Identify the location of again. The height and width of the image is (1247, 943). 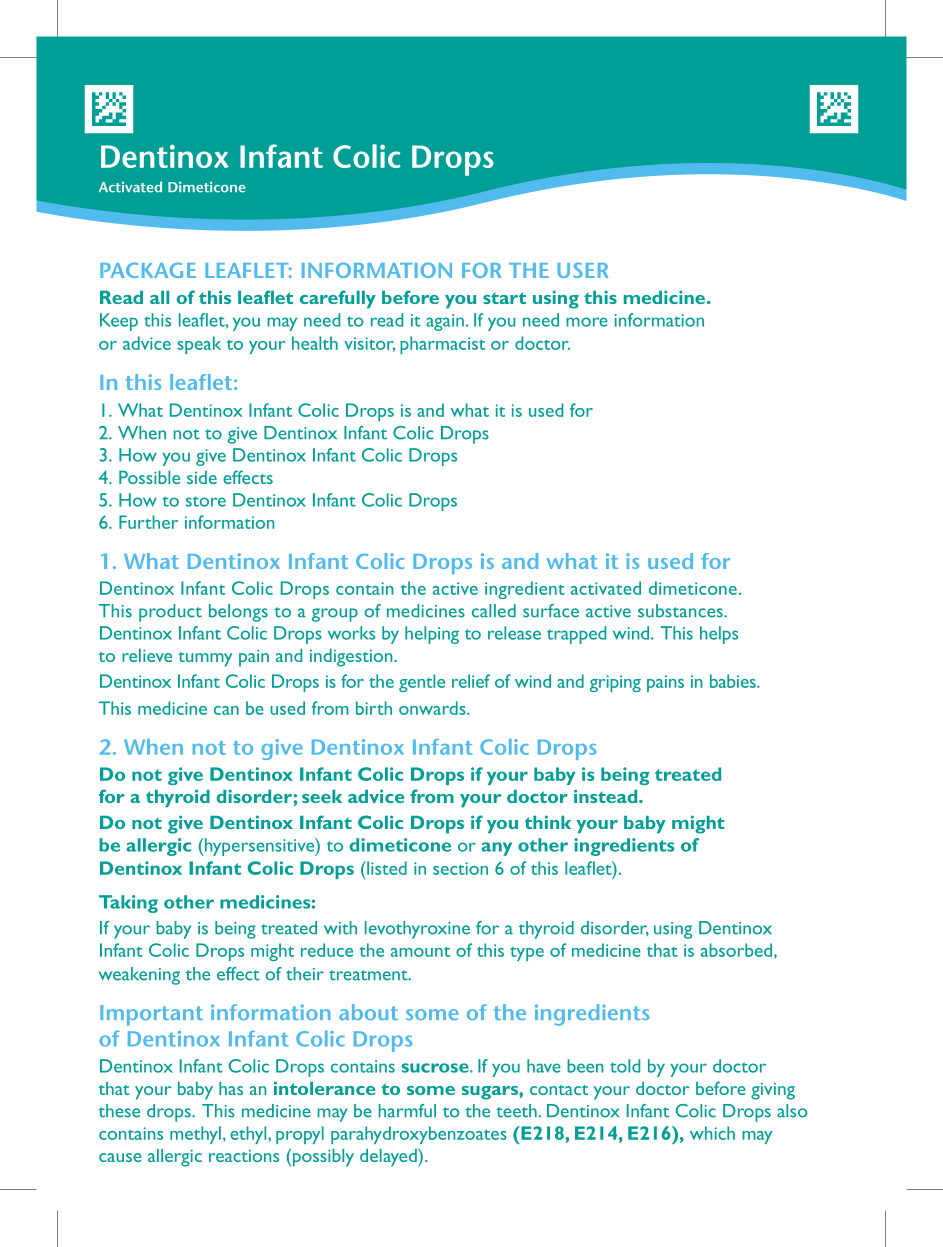
(445, 322).
